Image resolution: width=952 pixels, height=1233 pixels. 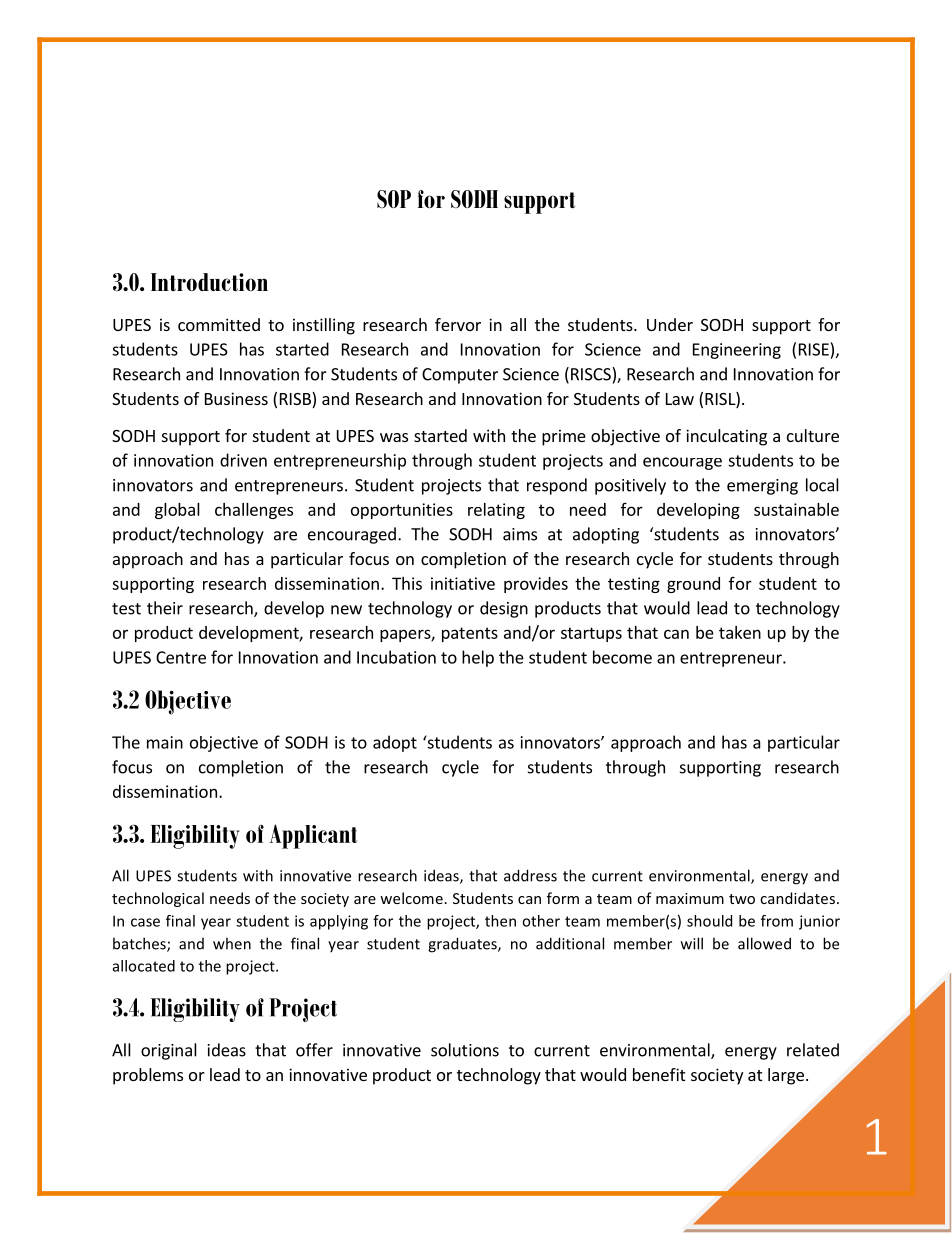 What do you see at coordinates (209, 282) in the image?
I see `Introduction` at bounding box center [209, 282].
